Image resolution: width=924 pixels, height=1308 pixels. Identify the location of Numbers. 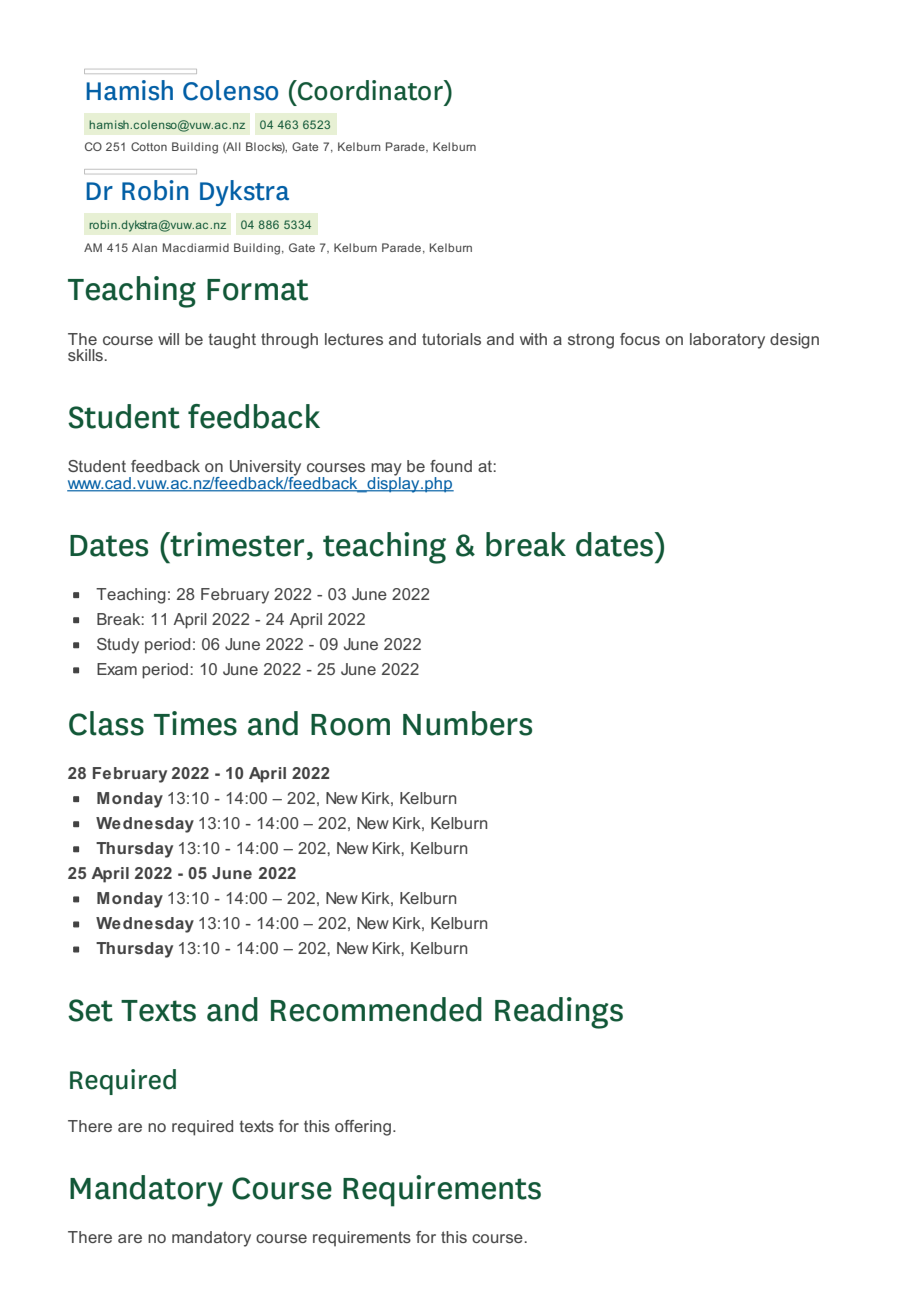
(467, 723).
